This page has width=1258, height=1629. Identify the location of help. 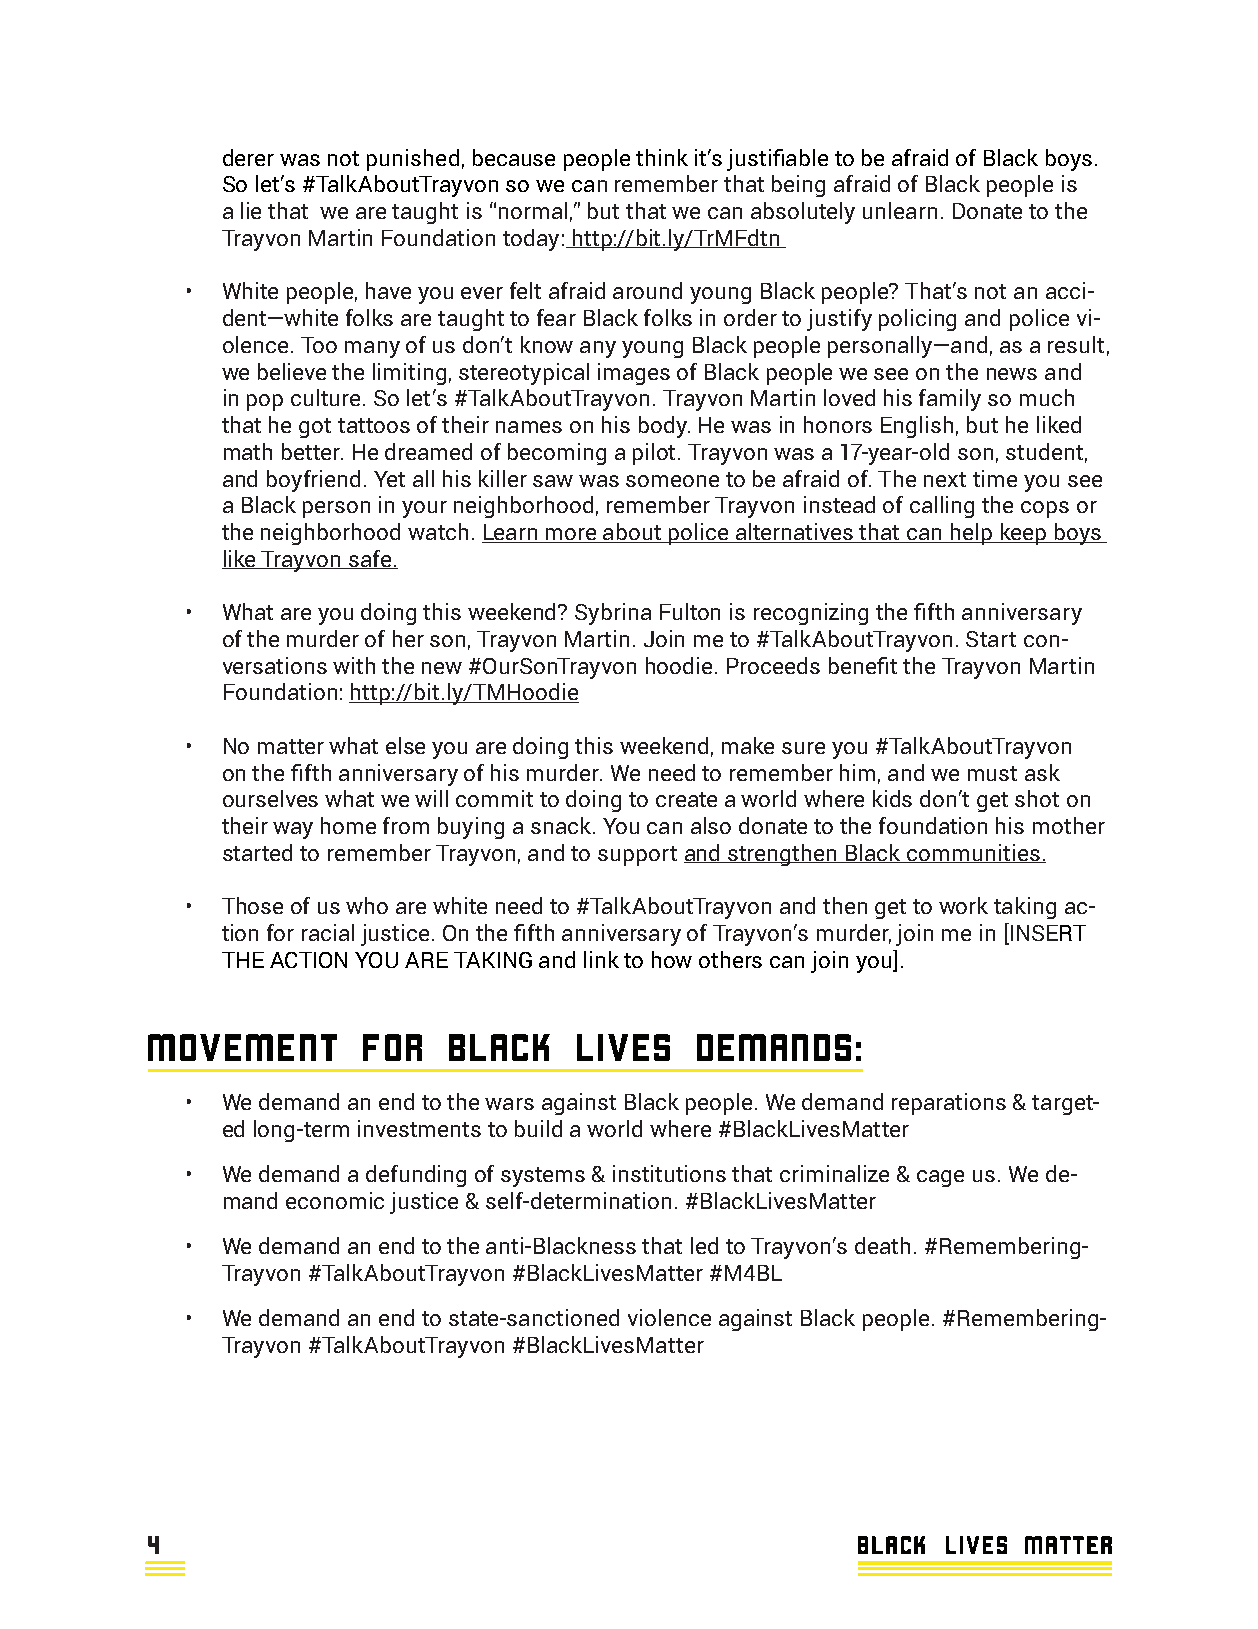
(972, 534).
